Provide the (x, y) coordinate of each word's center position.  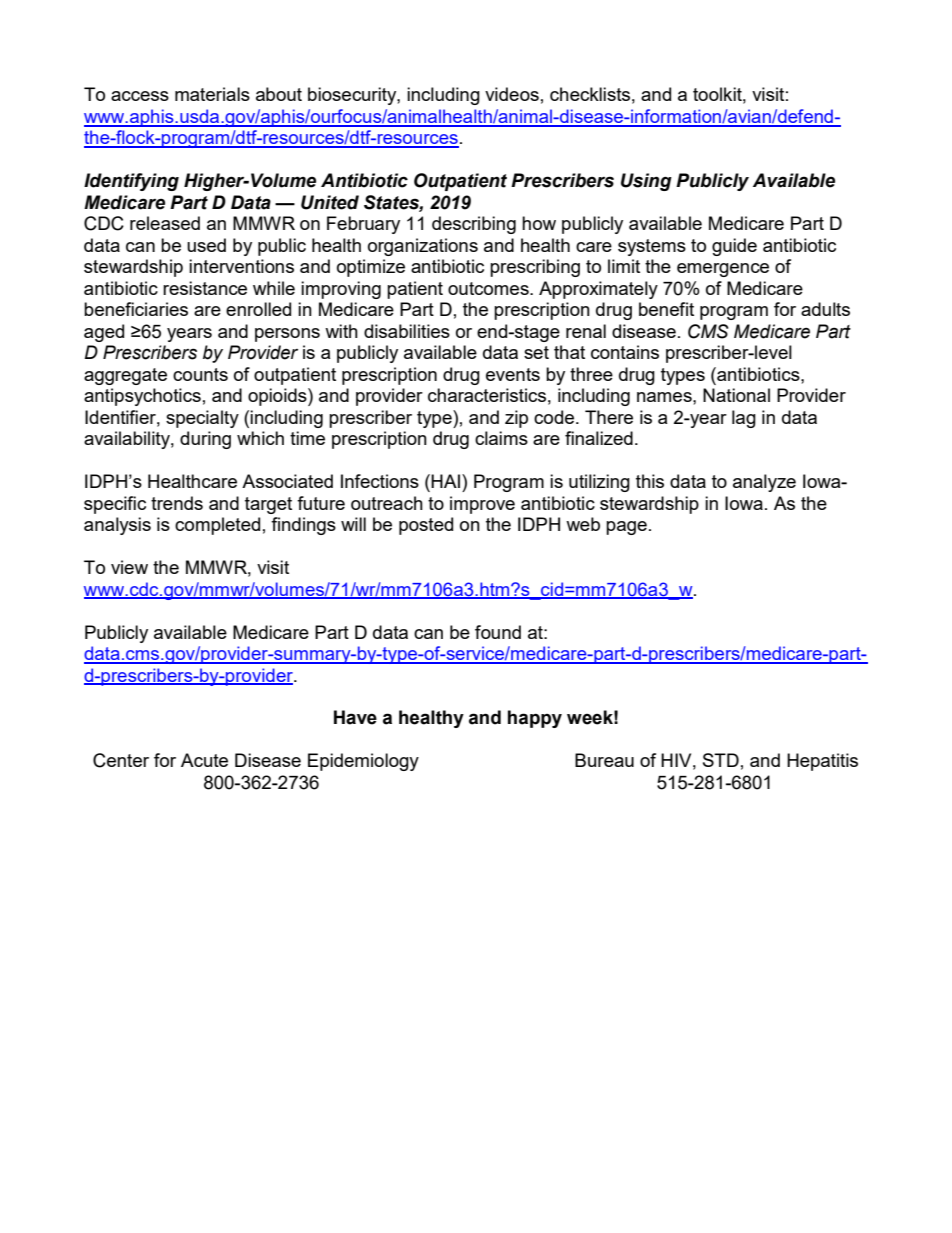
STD (721, 760)
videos (512, 94)
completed (217, 526)
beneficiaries (136, 309)
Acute (204, 760)
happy (535, 719)
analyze (764, 483)
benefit (666, 309)
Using (646, 182)
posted (426, 526)
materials (212, 94)
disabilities (407, 331)
